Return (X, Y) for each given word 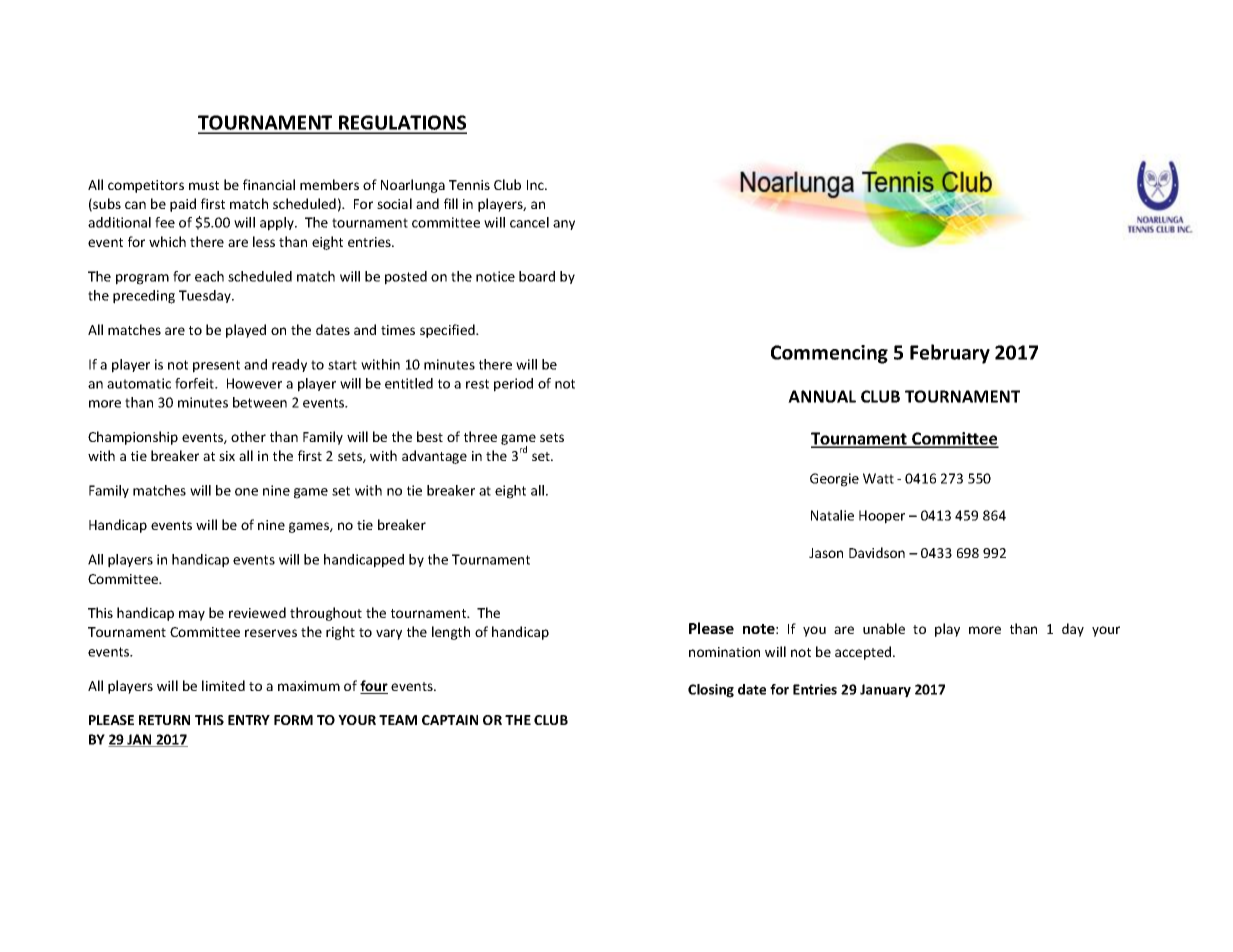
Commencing (829, 354)
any (564, 225)
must (204, 185)
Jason (826, 553)
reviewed (257, 612)
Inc (536, 185)
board (537, 276)
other (248, 436)
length (451, 633)
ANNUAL (822, 396)
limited (223, 685)
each (209, 276)
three (480, 436)
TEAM (398, 720)
